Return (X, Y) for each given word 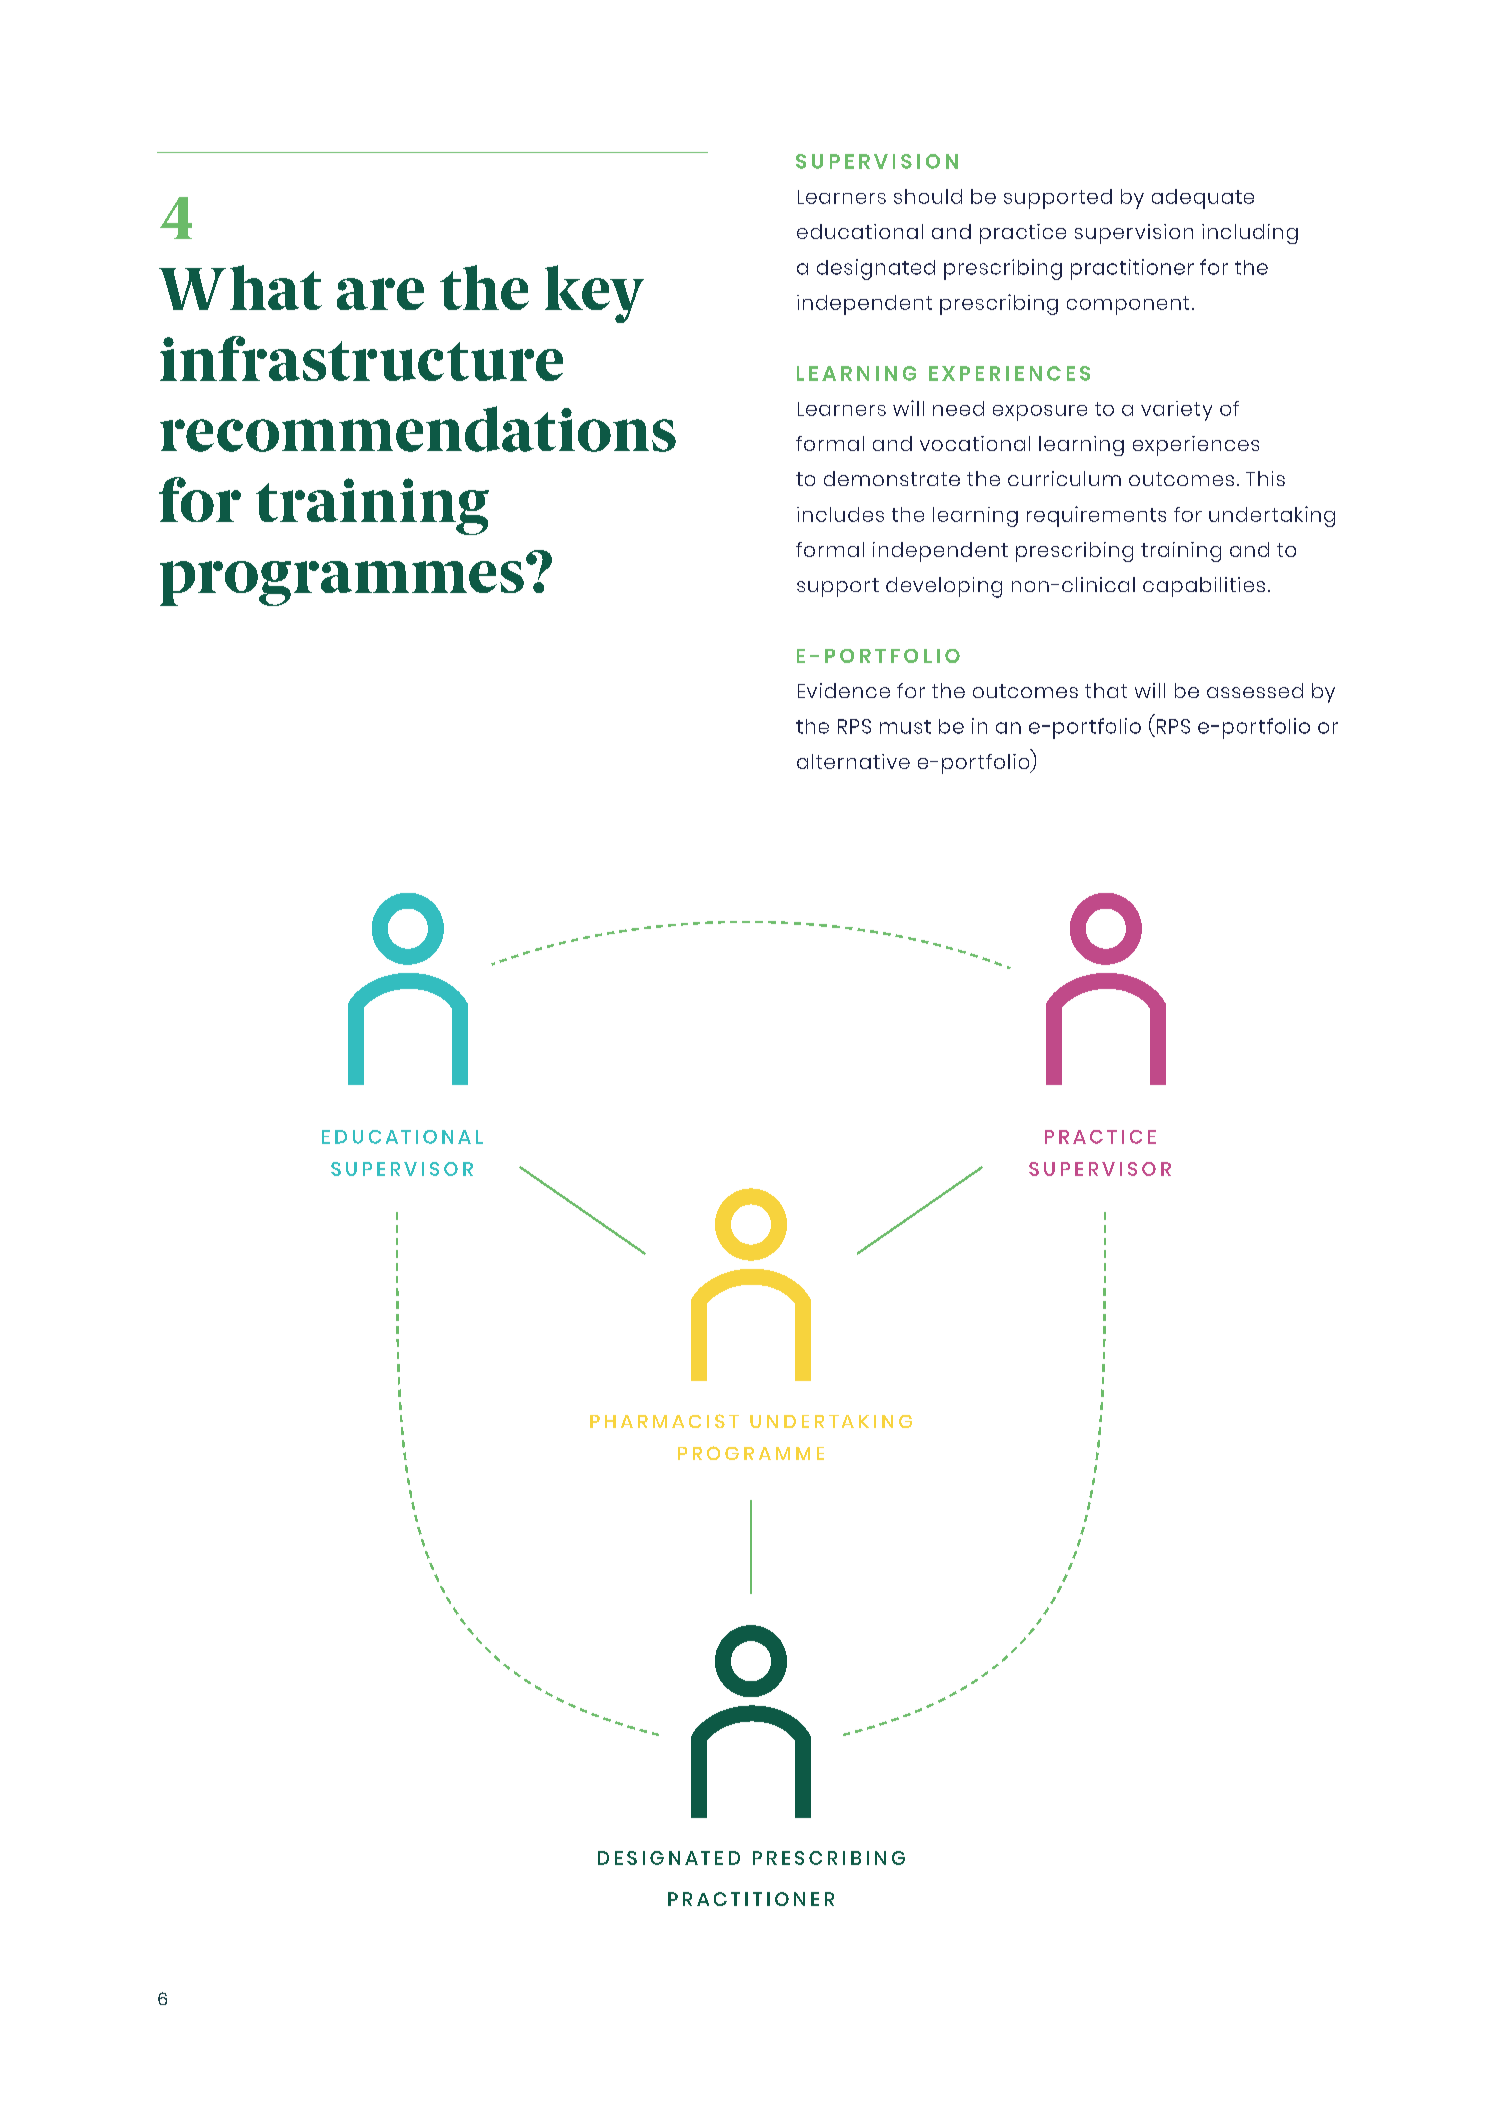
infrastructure (361, 358)
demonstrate (892, 478)
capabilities (1204, 587)
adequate (1203, 199)
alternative (853, 761)
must (905, 727)
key (594, 294)
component (1128, 305)
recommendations (418, 429)
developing (944, 587)
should (928, 196)
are (380, 294)
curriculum (1064, 478)
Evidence (844, 690)
